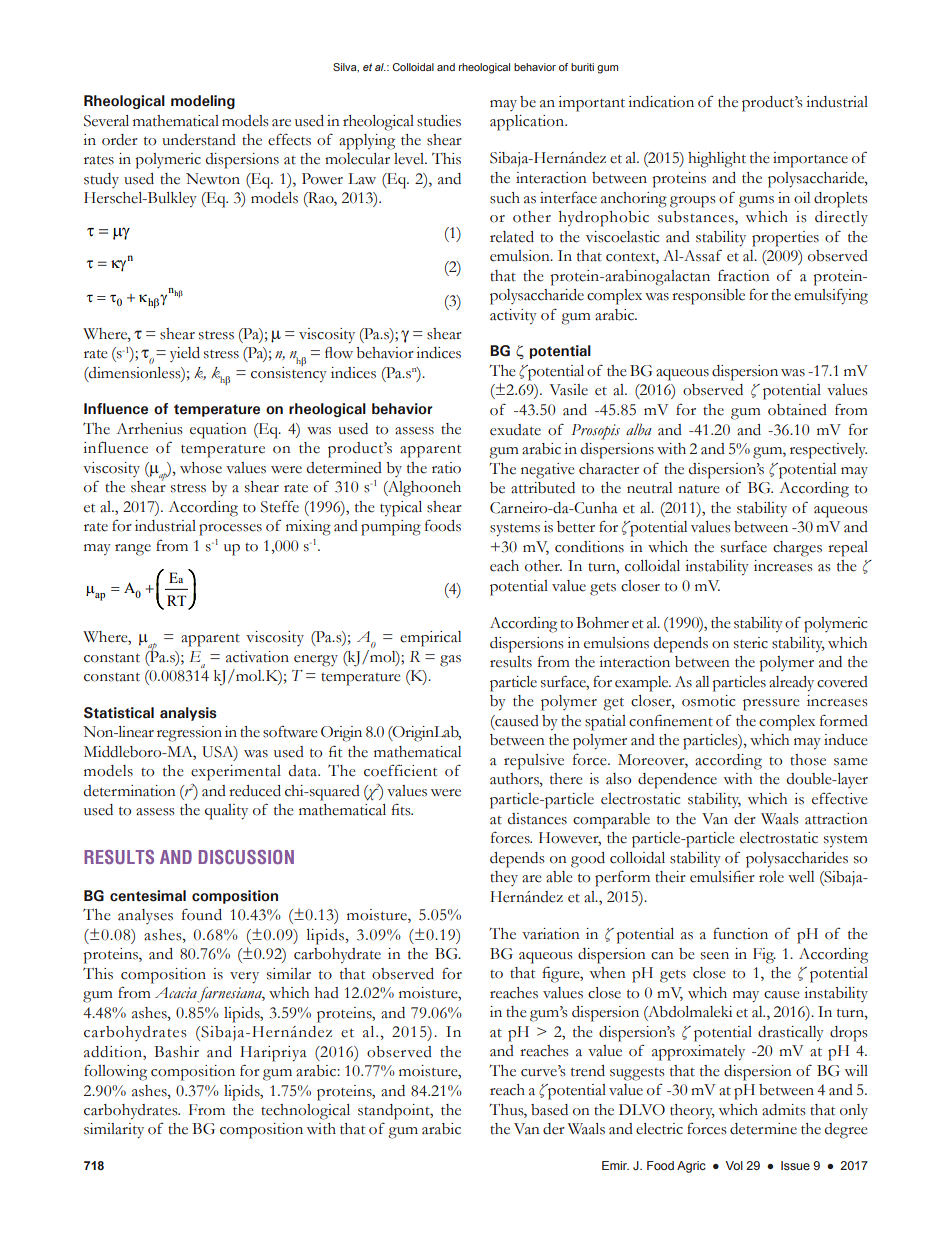 This image has width=952, height=1233. I want to click on studies, so click(439, 121).
